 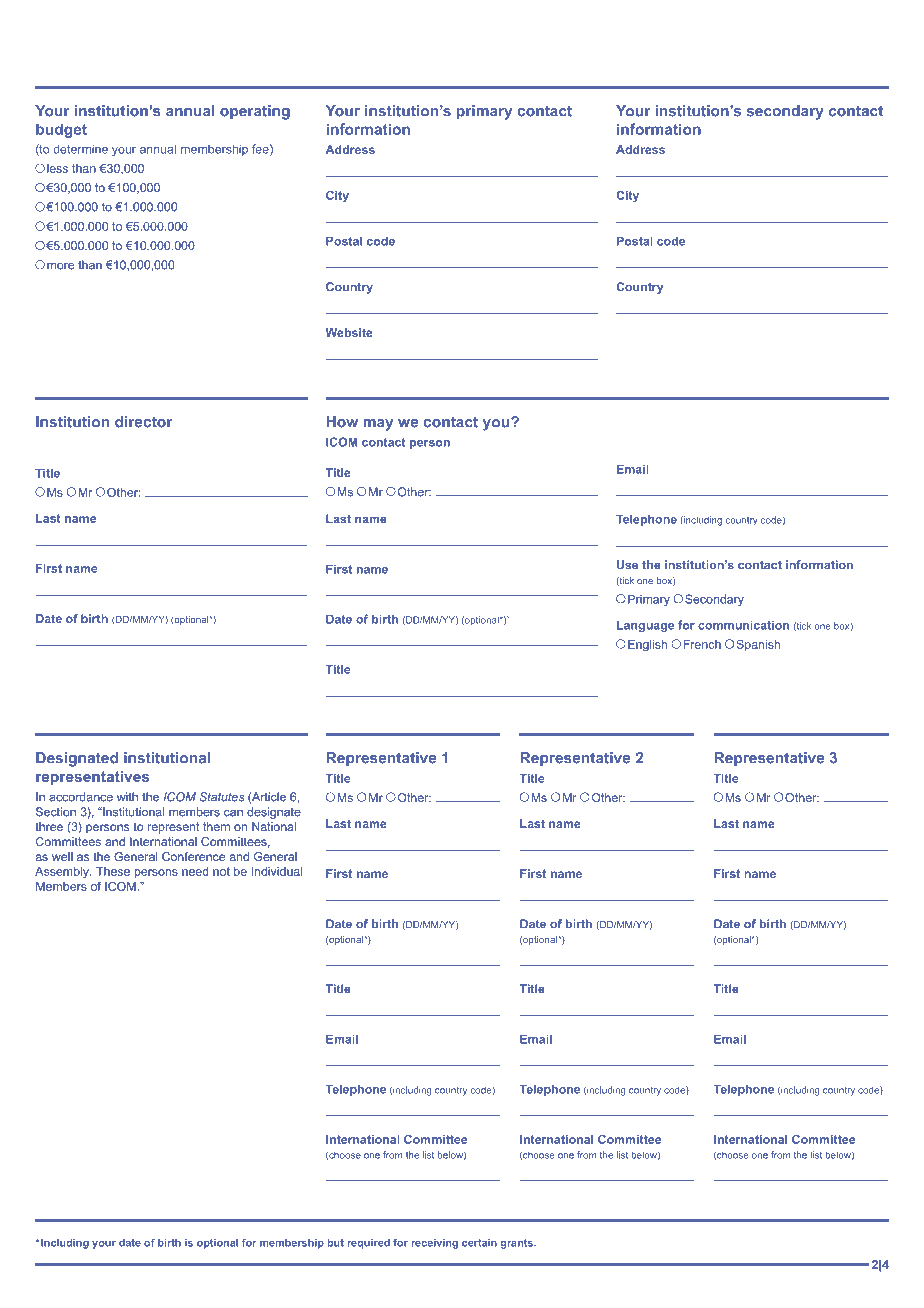 I want to click on determine, so click(x=80, y=149).
